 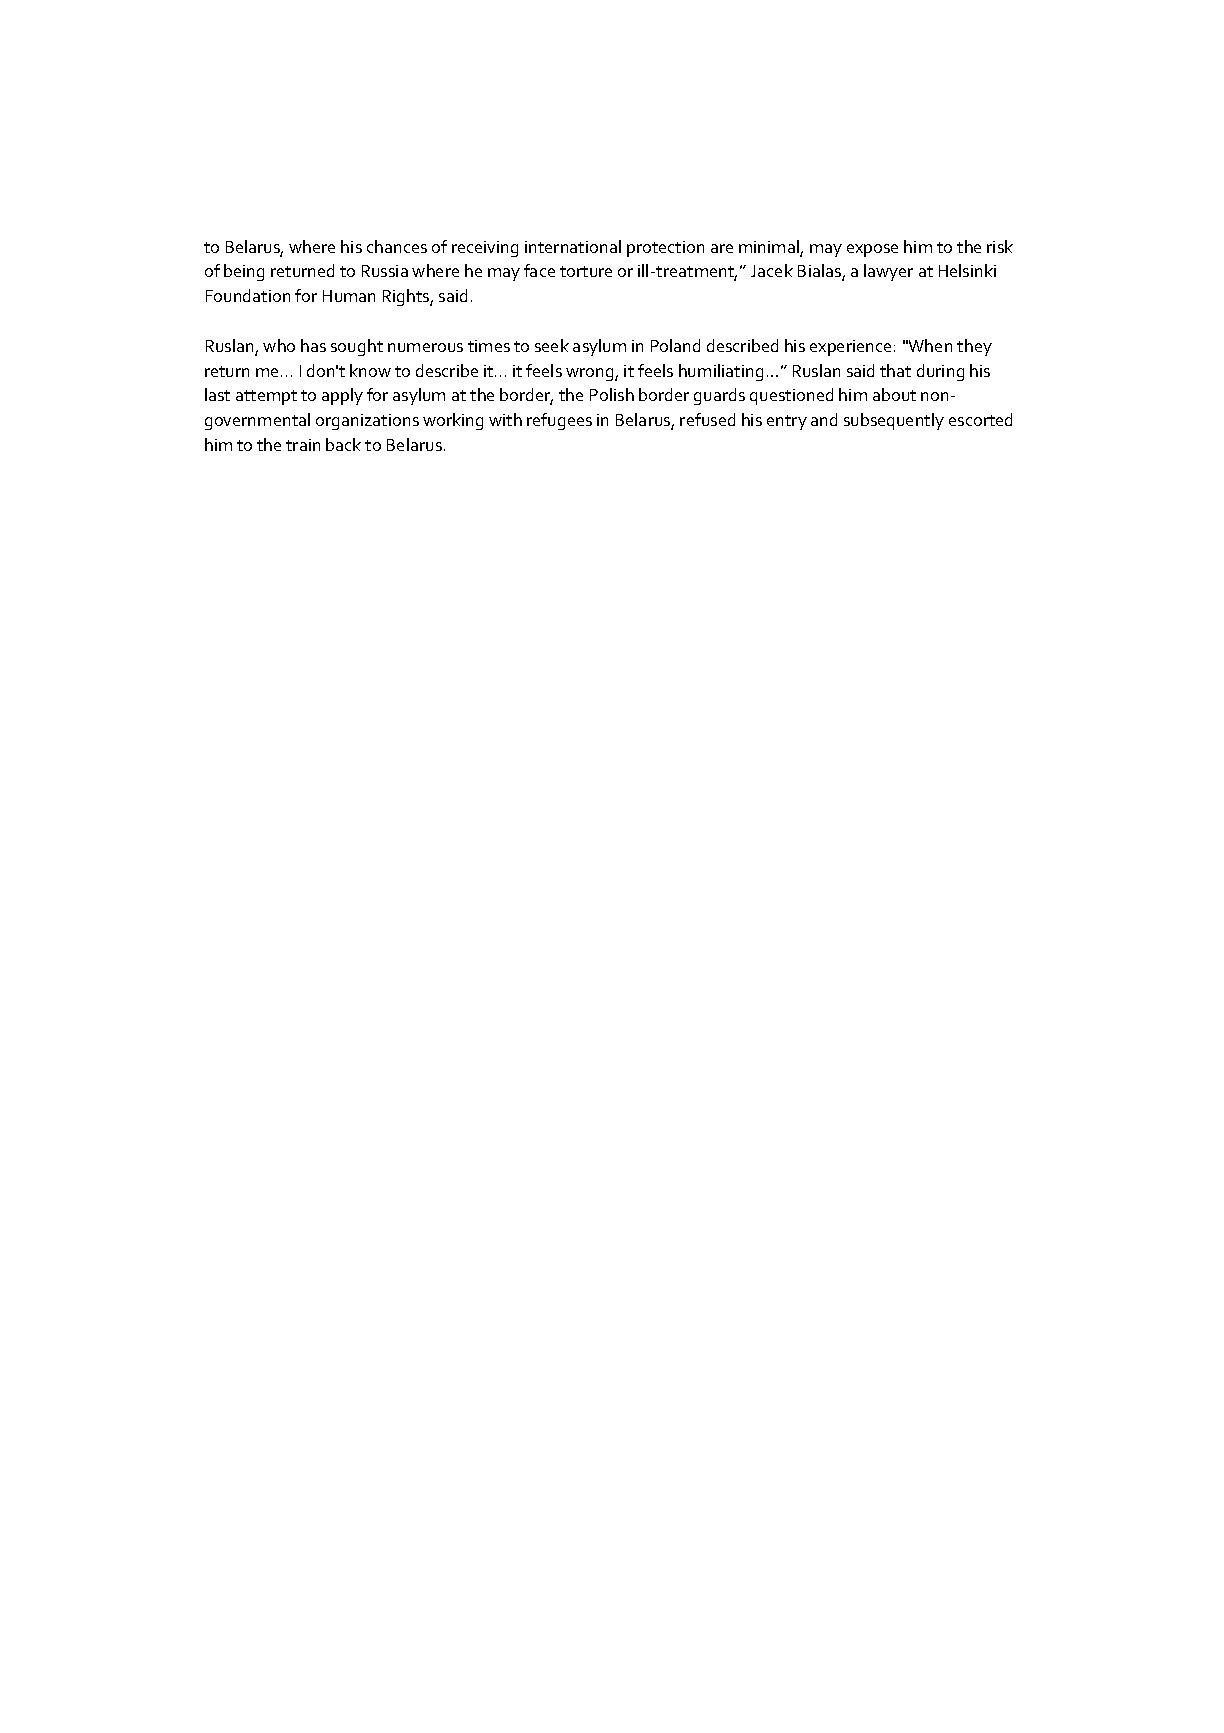 I want to click on international, so click(x=573, y=246).
